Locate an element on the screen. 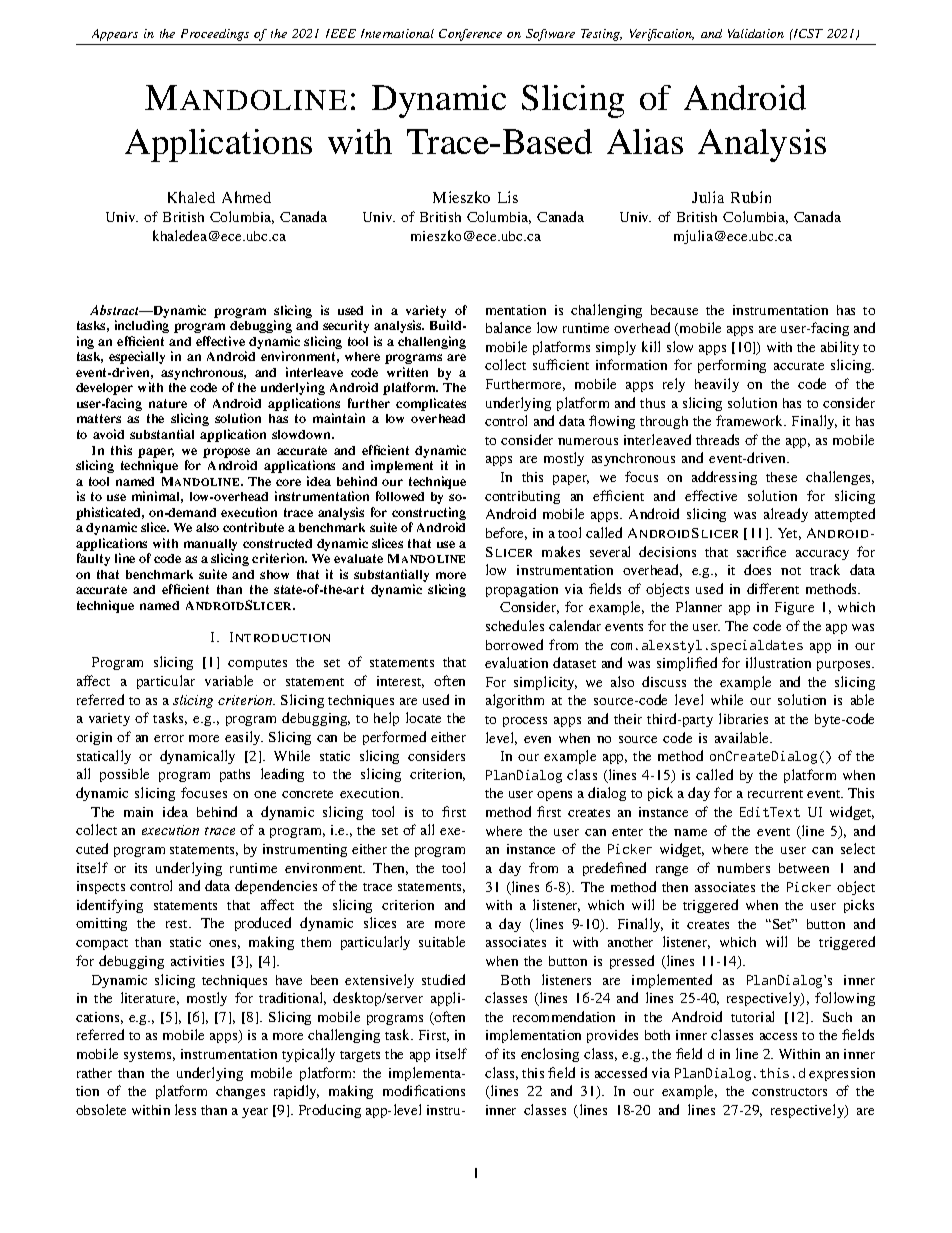 Image resolution: width=952 pixels, height=1233 pixels. nature is located at coordinates (168, 403).
